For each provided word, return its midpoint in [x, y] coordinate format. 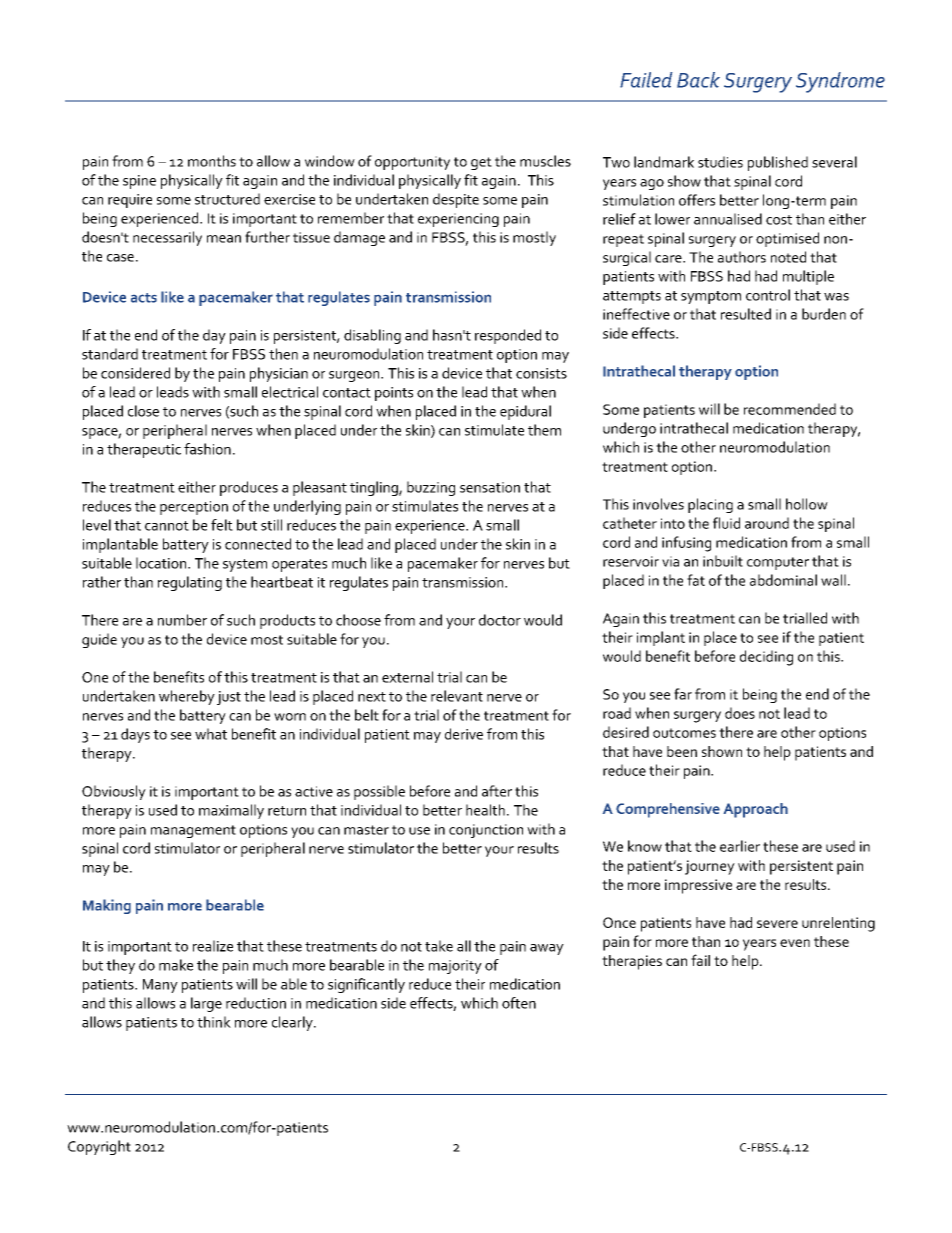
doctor [500, 620]
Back [698, 80]
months [212, 161]
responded [508, 336]
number [182, 620]
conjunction [486, 831]
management [193, 831]
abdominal [783, 580]
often [519, 1003]
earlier [740, 846]
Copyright [99, 1147]
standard [110, 354]
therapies [632, 962]
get [481, 163]
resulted [746, 314]
